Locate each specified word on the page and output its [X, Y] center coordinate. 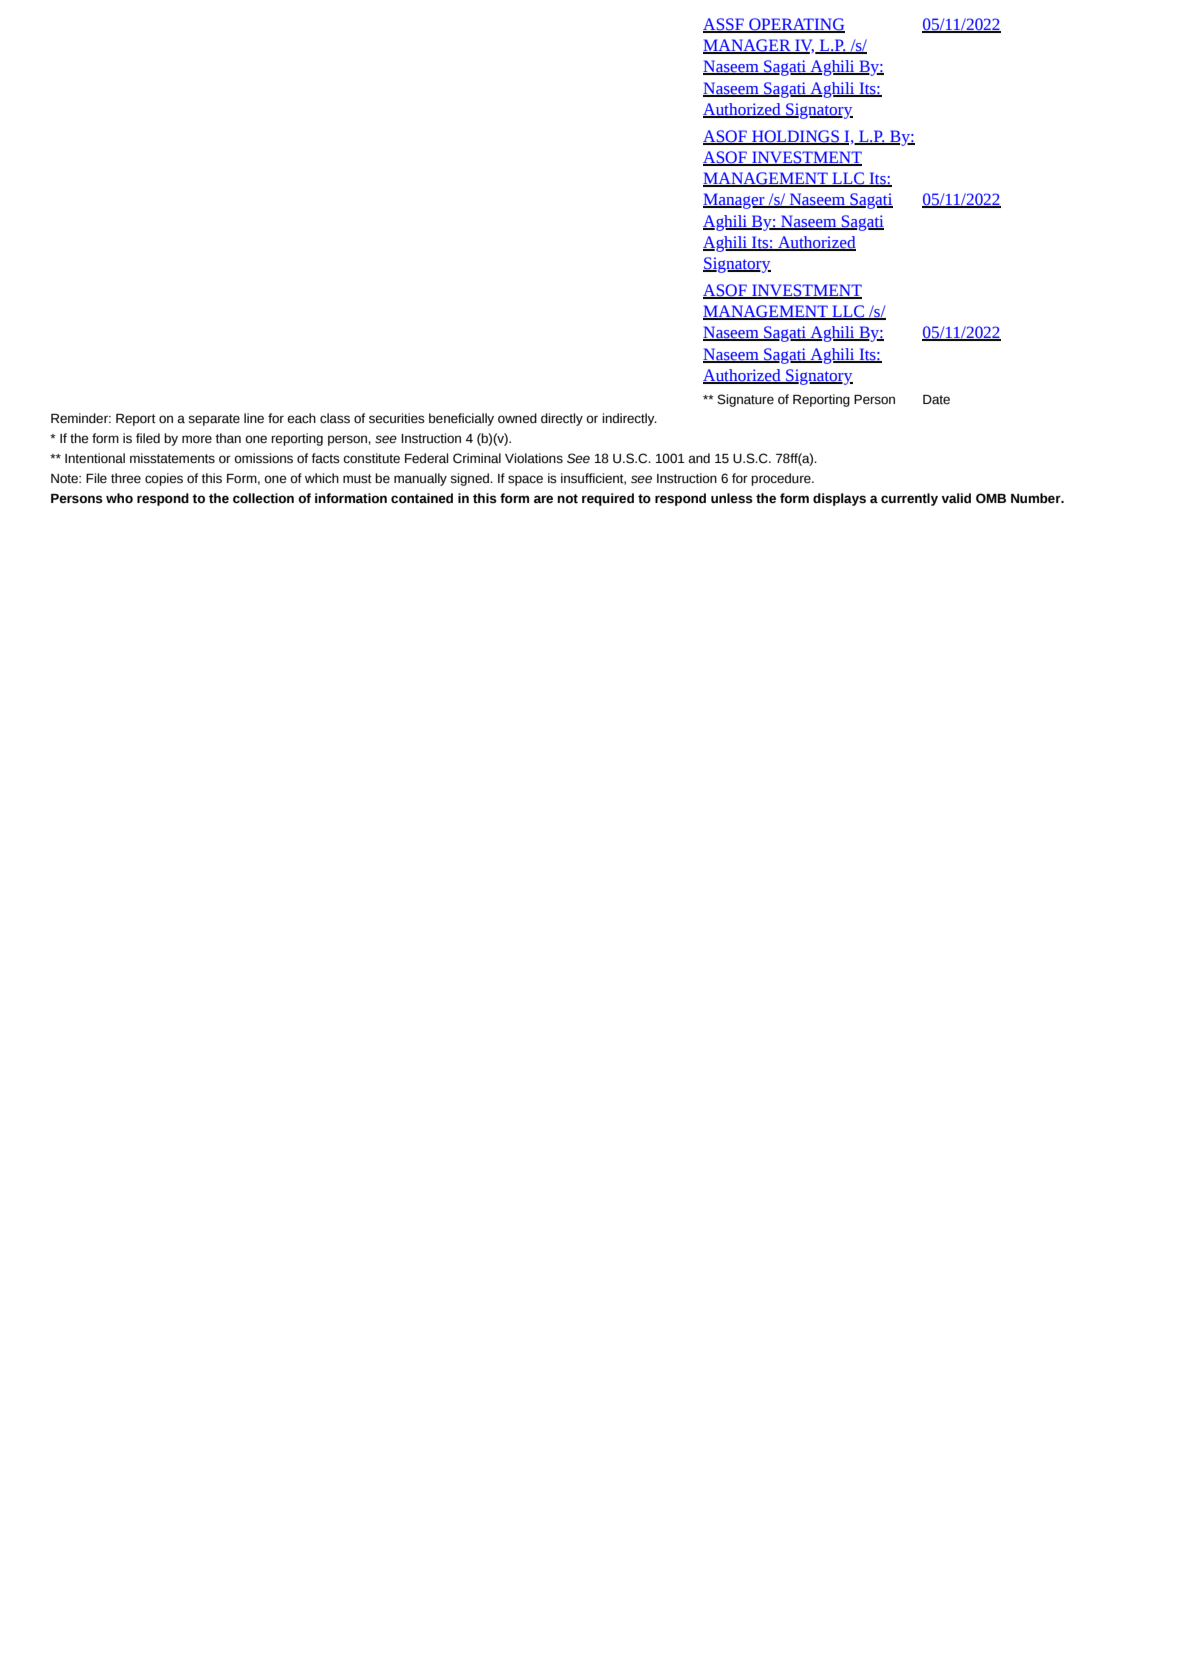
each [301, 418]
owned [517, 418]
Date [936, 400]
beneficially [461, 419]
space [525, 480]
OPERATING [796, 25]
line [254, 418]
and [699, 458]
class [335, 418]
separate [214, 420]
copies [164, 479]
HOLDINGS [795, 137]
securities [397, 418]
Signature [745, 400]
